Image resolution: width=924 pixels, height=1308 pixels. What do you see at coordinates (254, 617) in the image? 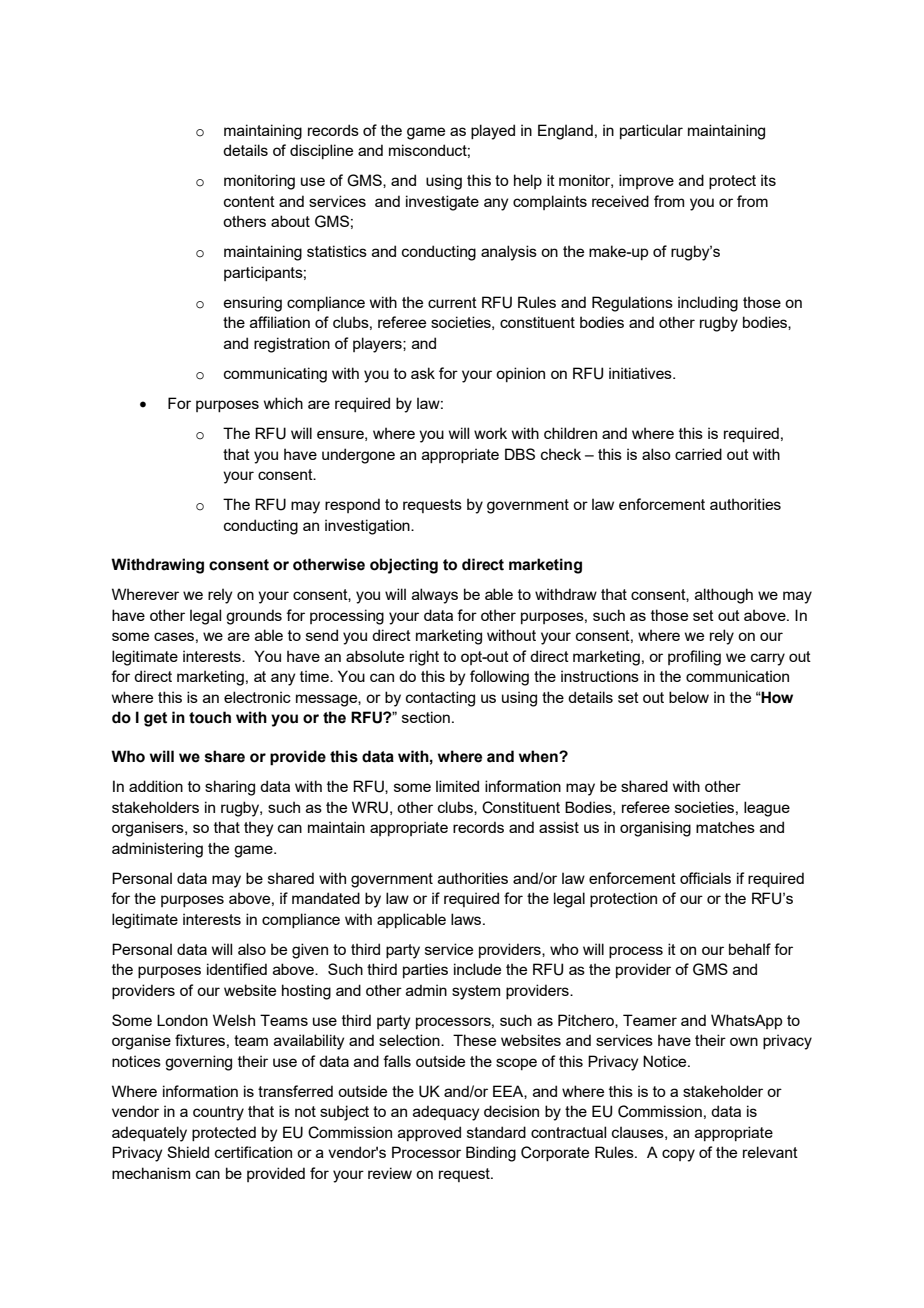
I see `grounds` at bounding box center [254, 617].
